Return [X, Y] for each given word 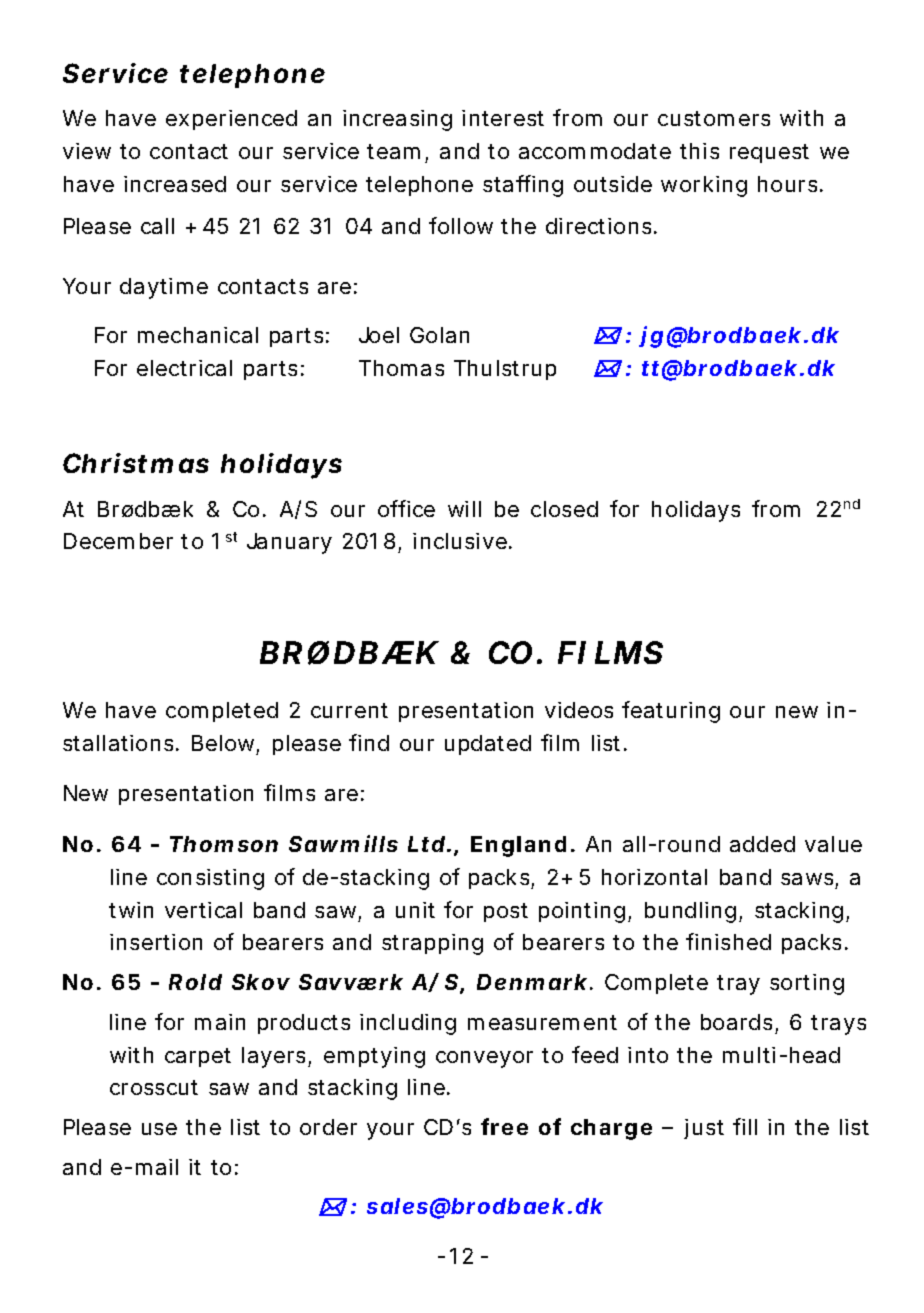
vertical [203, 910]
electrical [184, 368]
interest [503, 118]
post [506, 912]
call [157, 226]
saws [807, 879]
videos [579, 710]
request [769, 153]
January [289, 543]
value [833, 844]
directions [598, 226]
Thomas [401, 368]
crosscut [154, 1087]
